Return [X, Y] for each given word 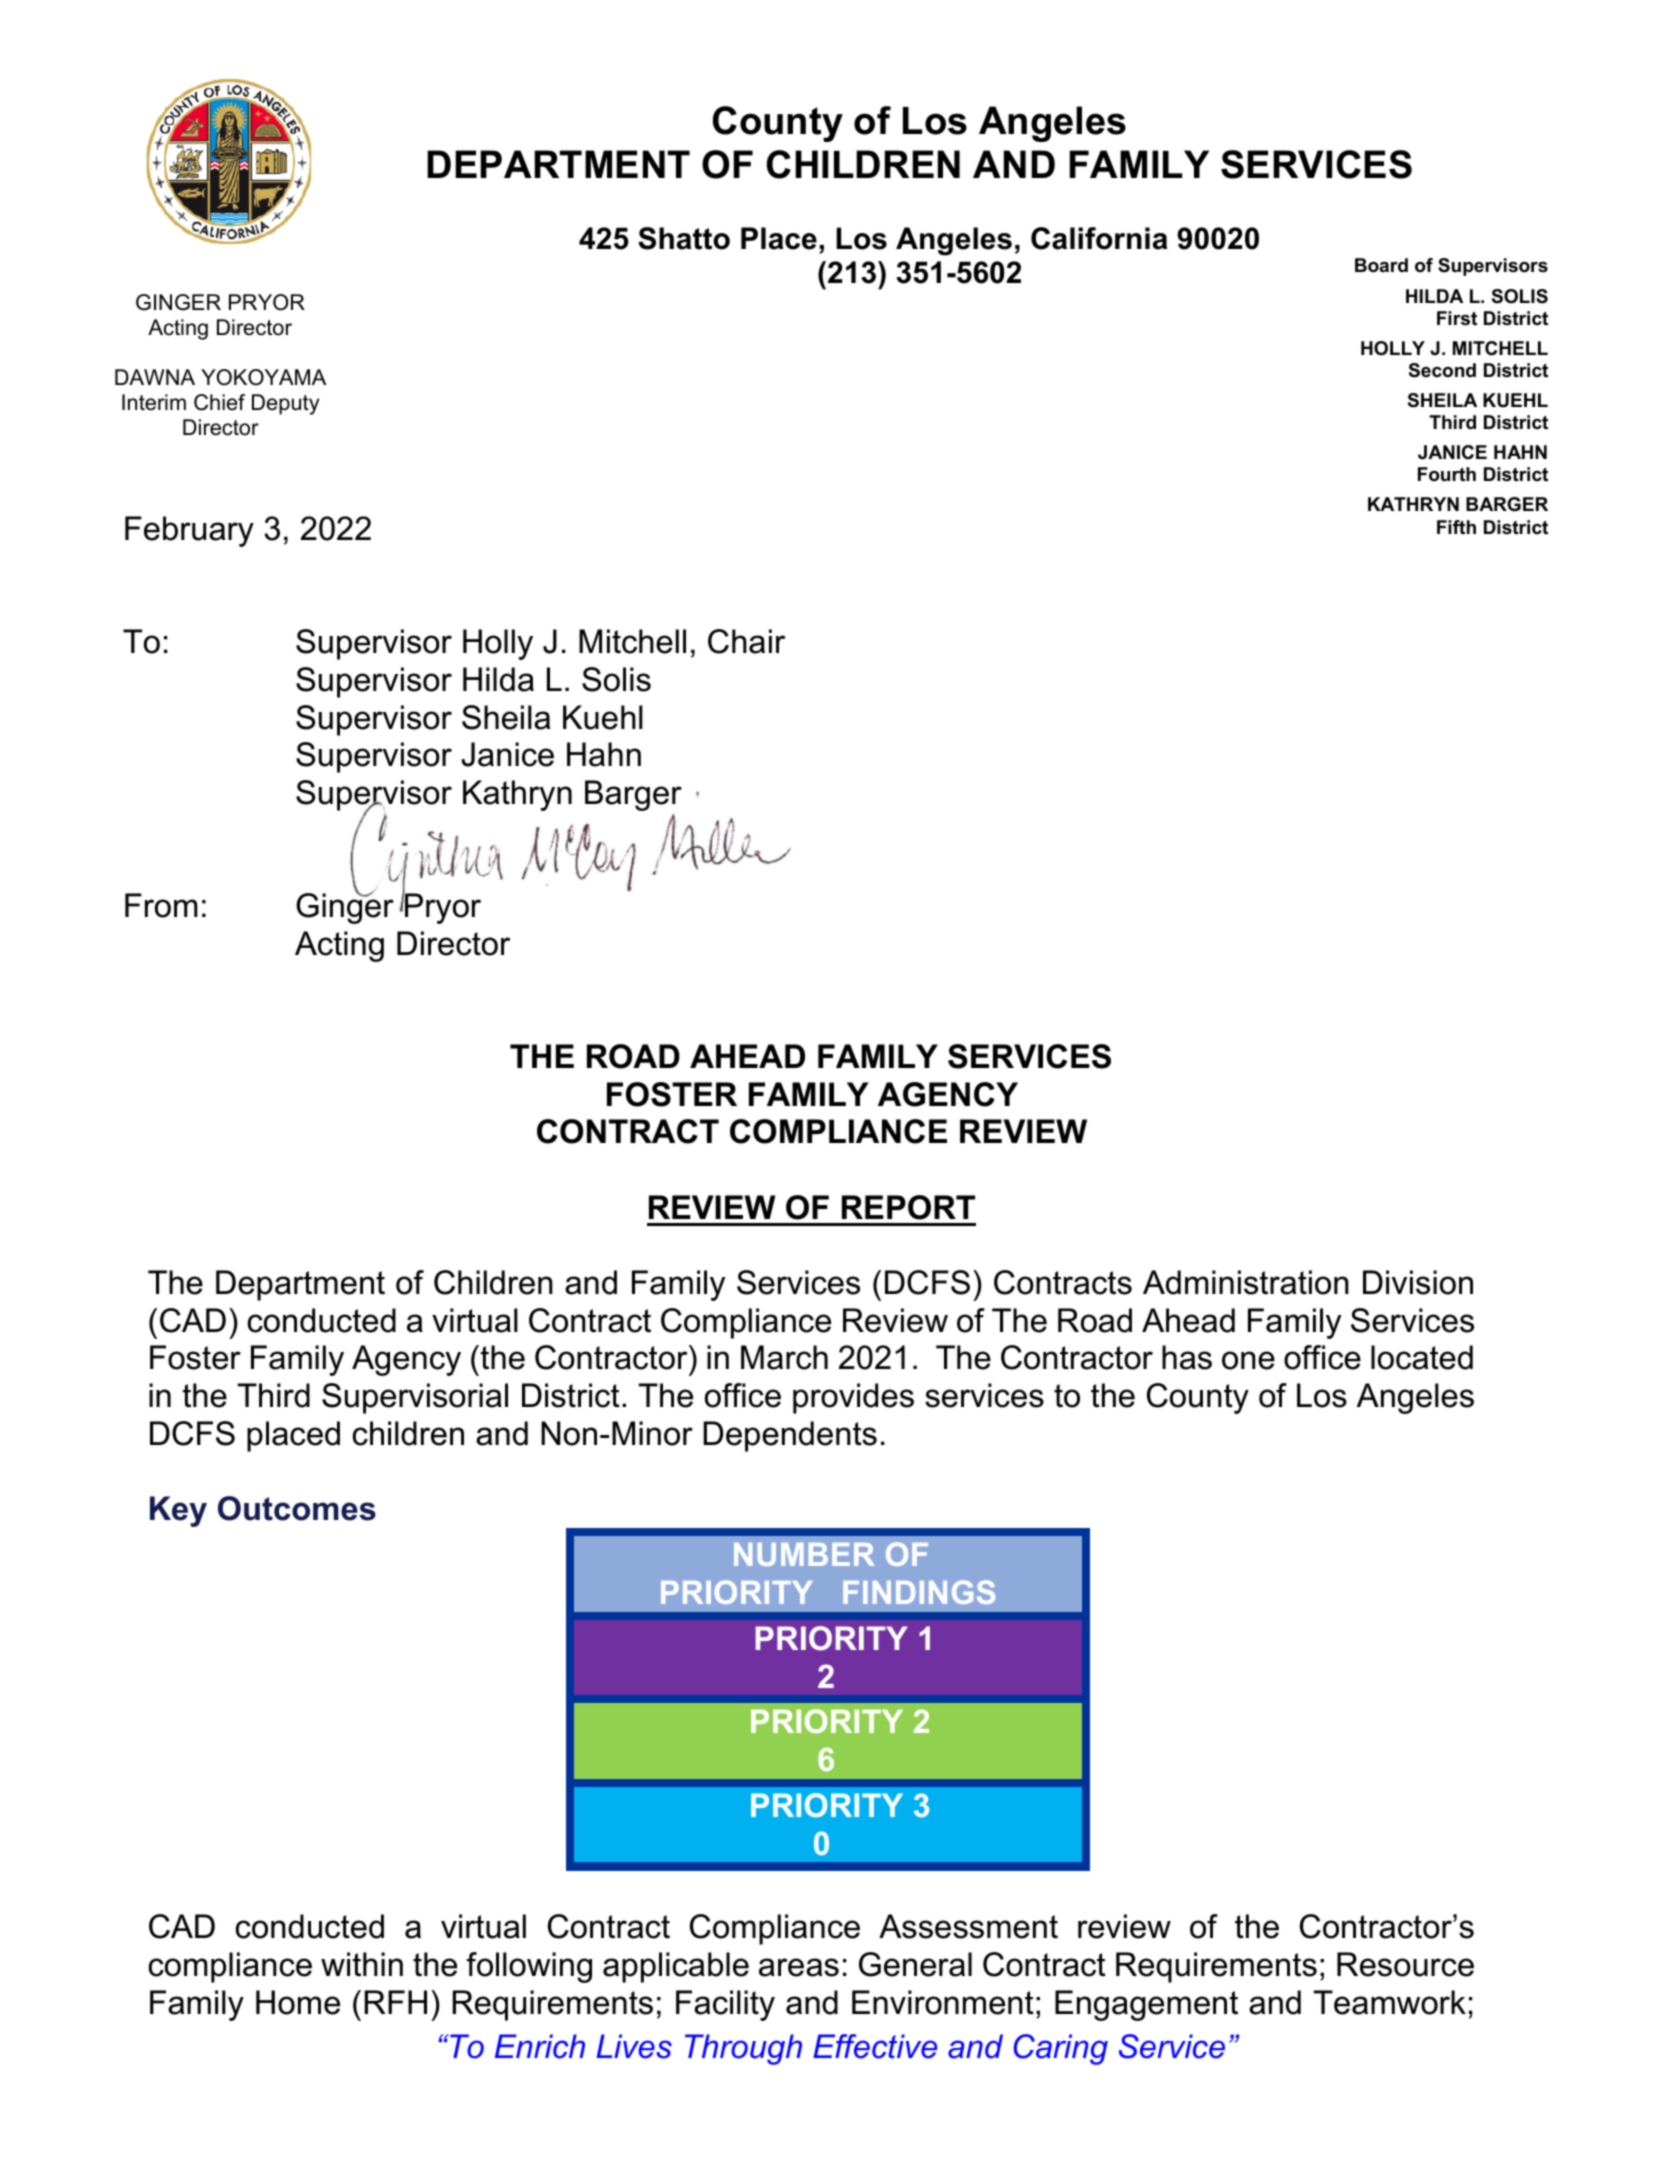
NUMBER [804, 1554]
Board [1381, 265]
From [161, 905]
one [1248, 1360]
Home [298, 2002]
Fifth [1456, 527]
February [189, 531]
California [1099, 238]
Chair [746, 641]
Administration [1246, 1282]
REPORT [908, 1207]
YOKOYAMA [263, 377]
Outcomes [297, 1508]
